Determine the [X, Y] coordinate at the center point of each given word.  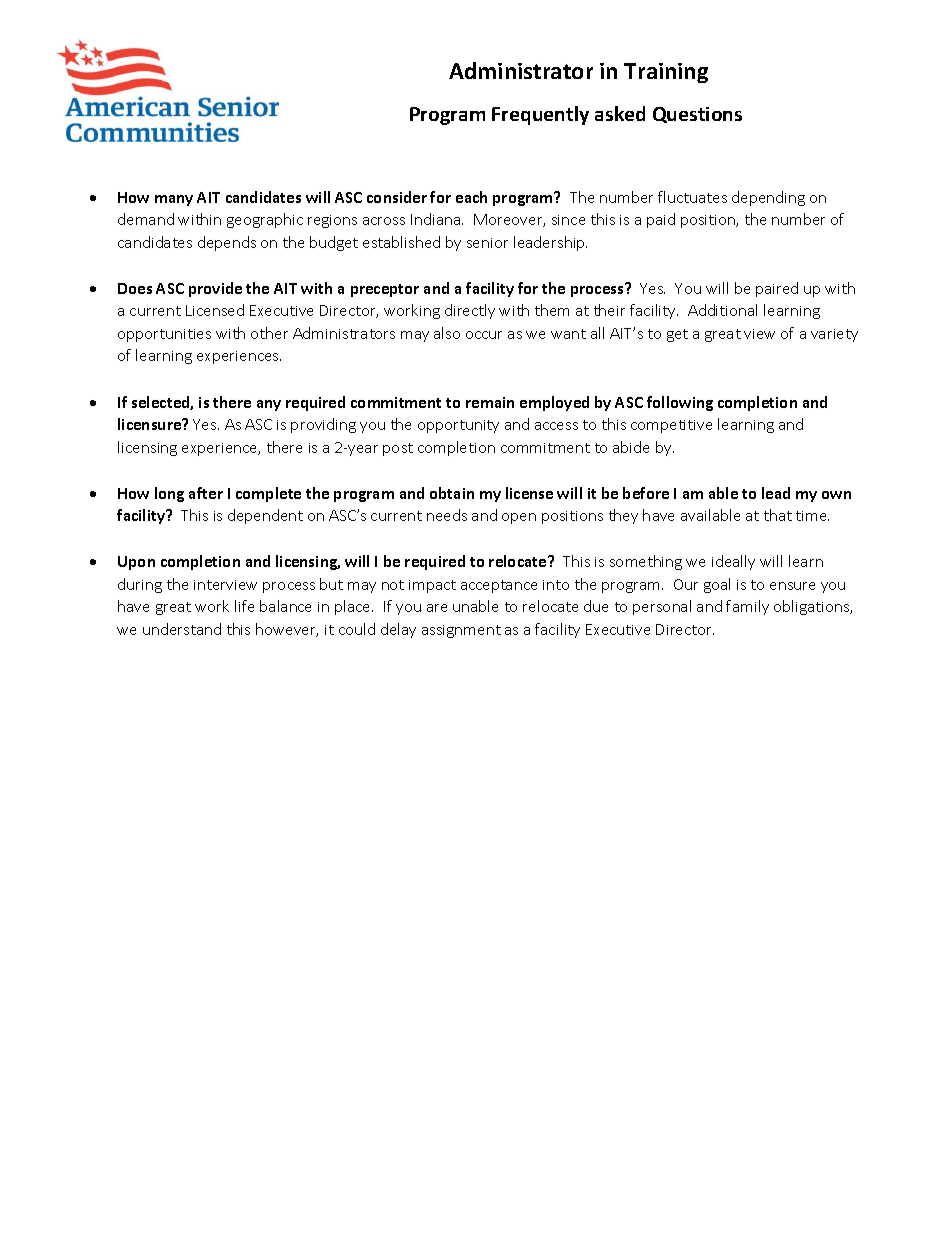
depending [768, 198]
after [206, 493]
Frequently [540, 115]
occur [484, 335]
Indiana [437, 219]
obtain [452, 493]
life [244, 606]
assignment [461, 631]
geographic [265, 220]
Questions [697, 115]
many [174, 200]
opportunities [164, 335]
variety [834, 335]
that [778, 515]
